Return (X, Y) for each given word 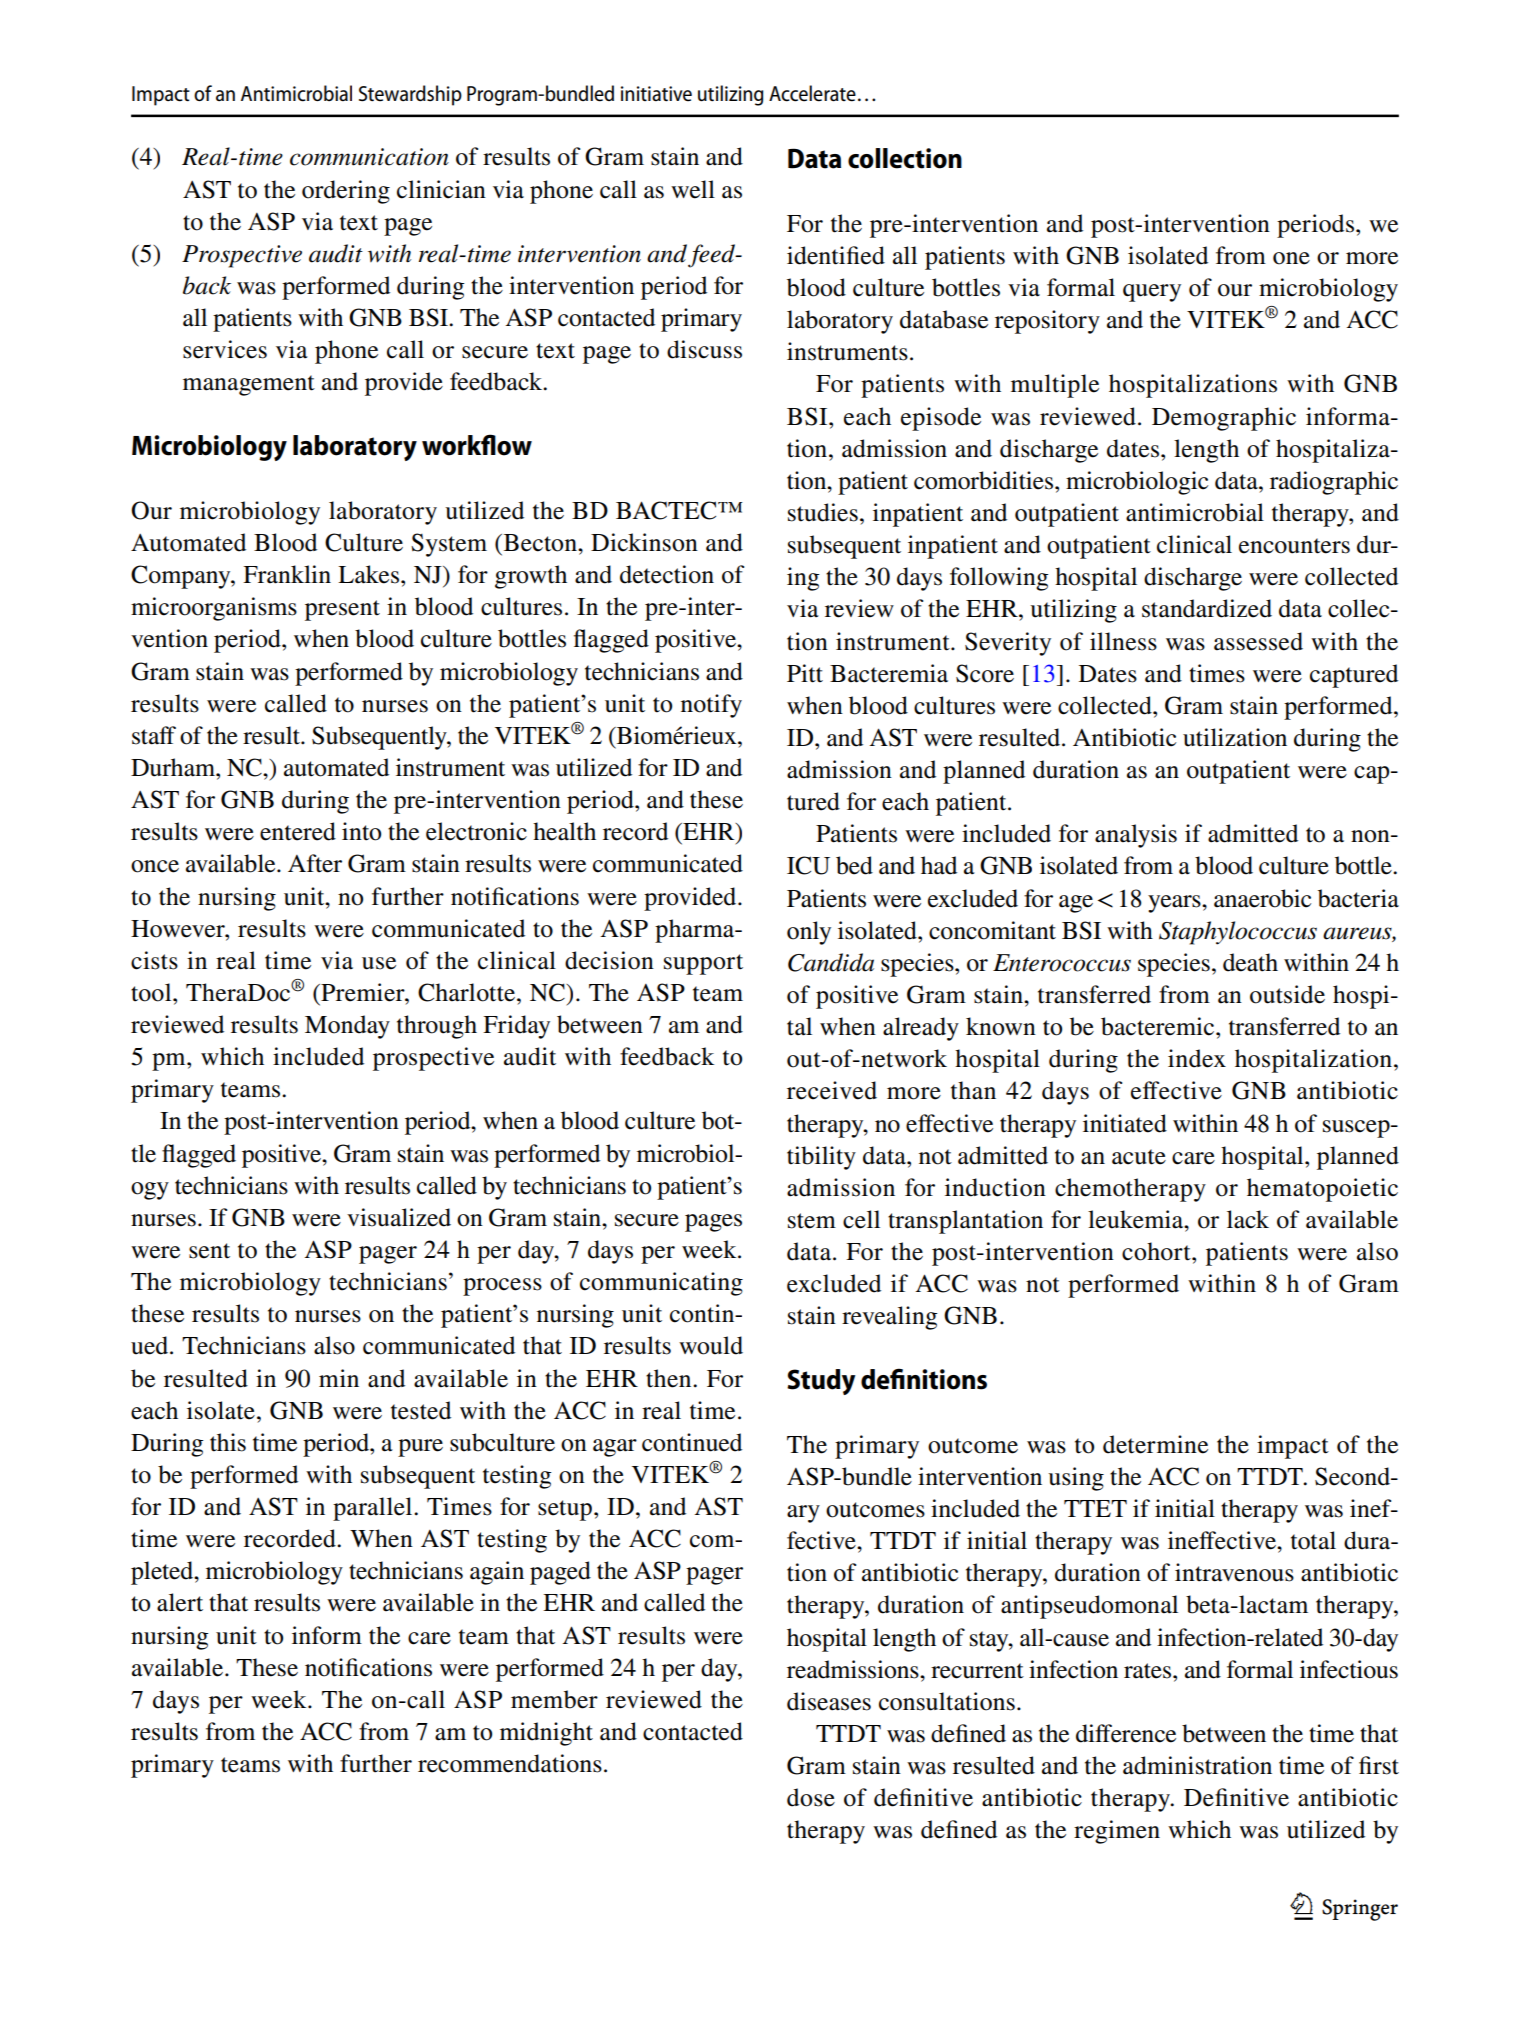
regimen (1117, 1832)
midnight (546, 1734)
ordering (346, 192)
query (1152, 293)
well (693, 189)
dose (811, 1797)
